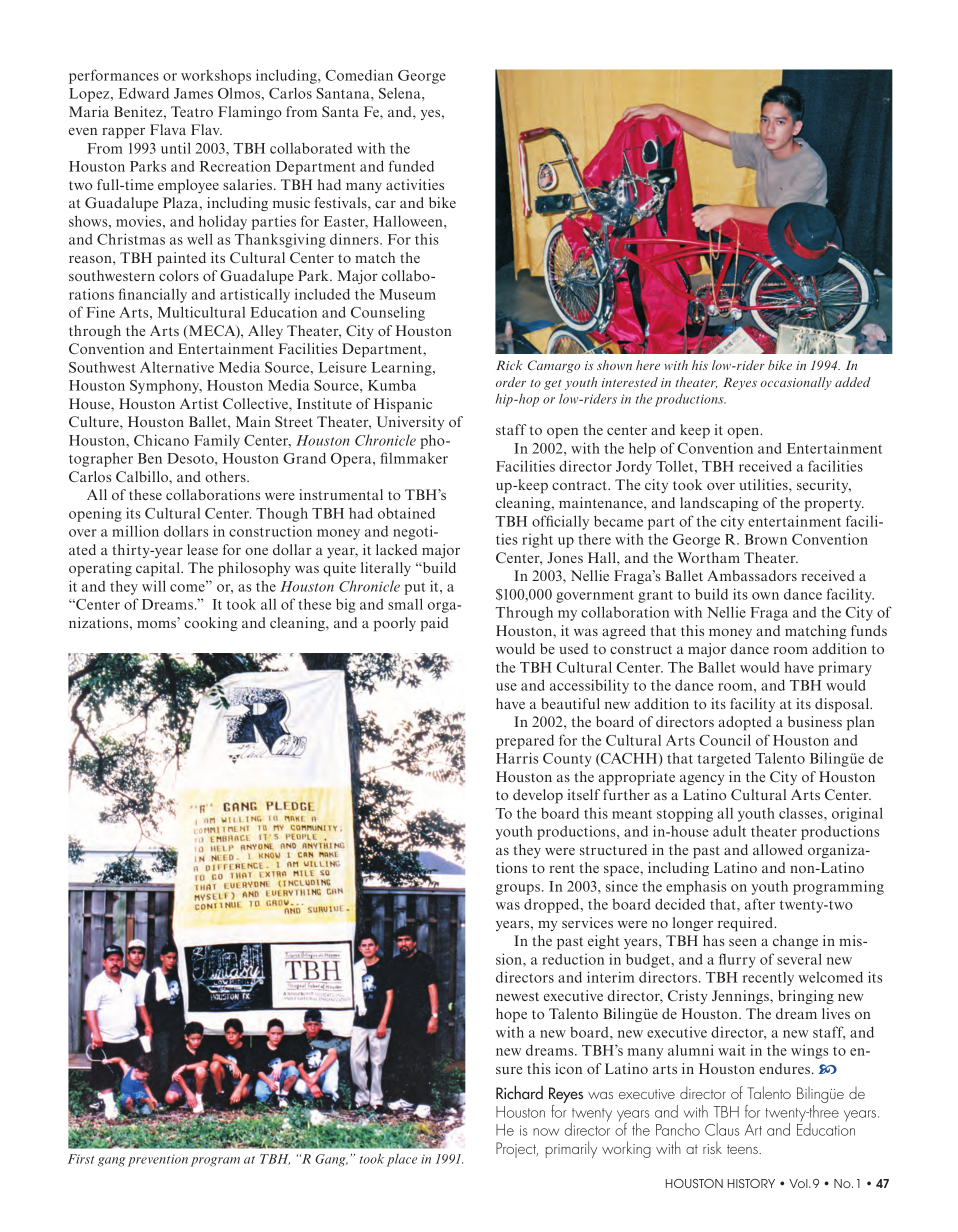  What do you see at coordinates (81, 1159) in the document?
I see `First` at bounding box center [81, 1159].
